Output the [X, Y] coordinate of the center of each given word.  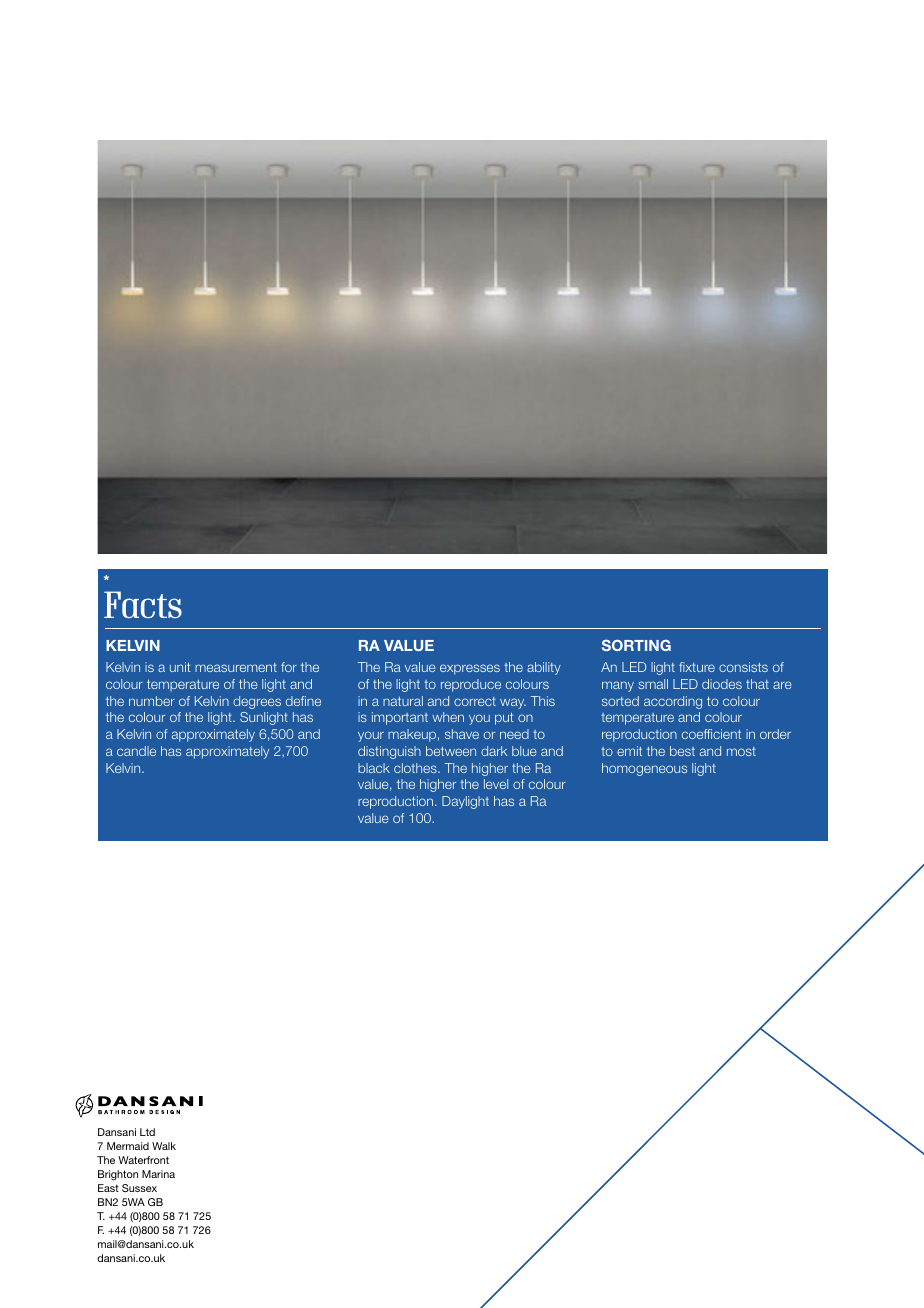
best [682, 751]
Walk [164, 1146]
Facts [143, 604]
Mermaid [128, 1146]
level [496, 784]
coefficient [711, 734]
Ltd [147, 1132]
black [374, 768]
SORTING [636, 645]
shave [462, 734]
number [152, 701]
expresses [470, 669]
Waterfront [143, 1160]
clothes [416, 768]
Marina [158, 1174]
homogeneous [644, 769]
